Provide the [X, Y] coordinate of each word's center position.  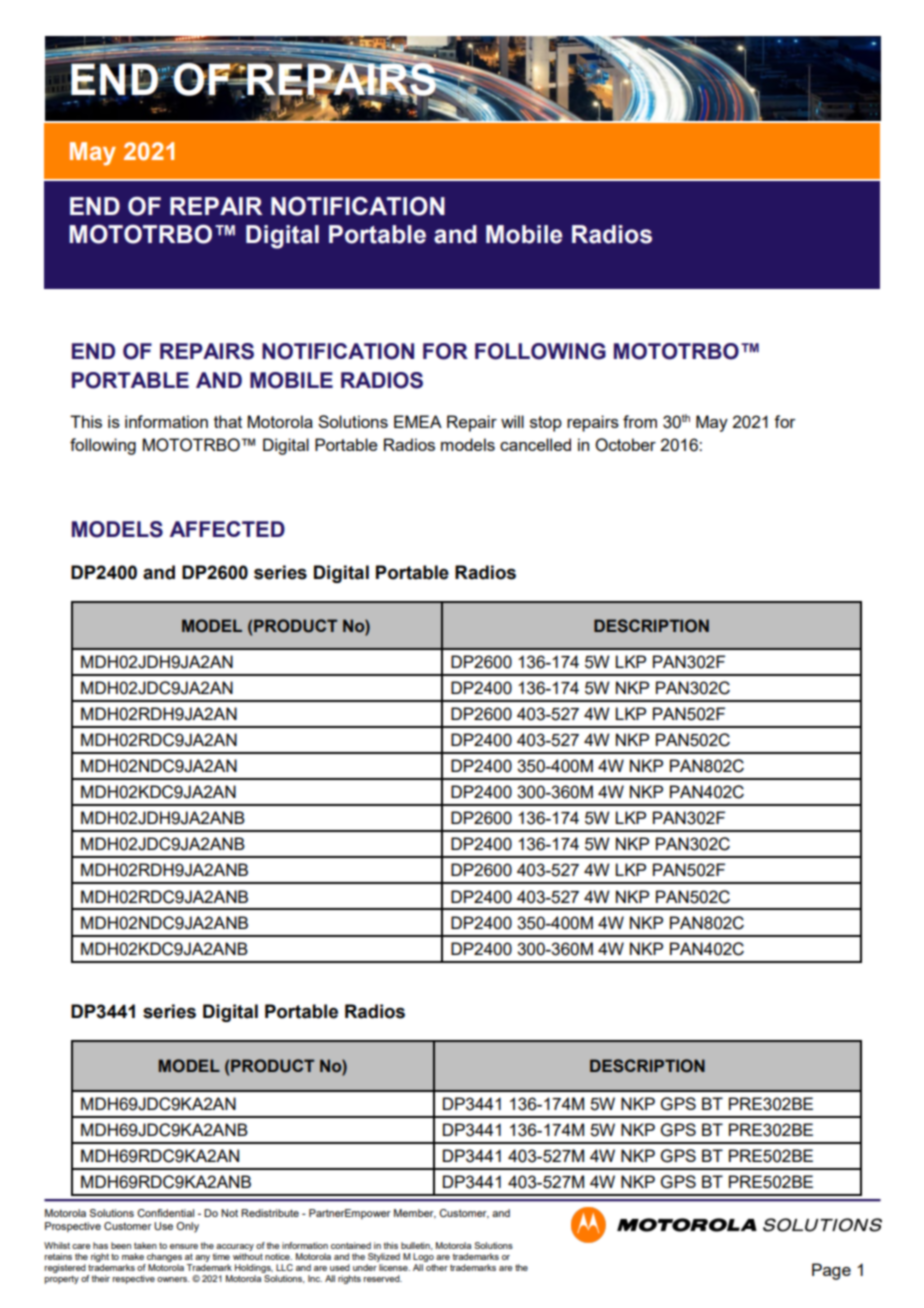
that [228, 421]
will [512, 421]
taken [145, 1245]
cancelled [535, 444]
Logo [423, 1257]
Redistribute [270, 1213]
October [625, 445]
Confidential [165, 1213]
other [437, 1267]
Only [187, 1227]
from [640, 421]
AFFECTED [227, 529]
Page [831, 1271]
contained [351, 1245]
